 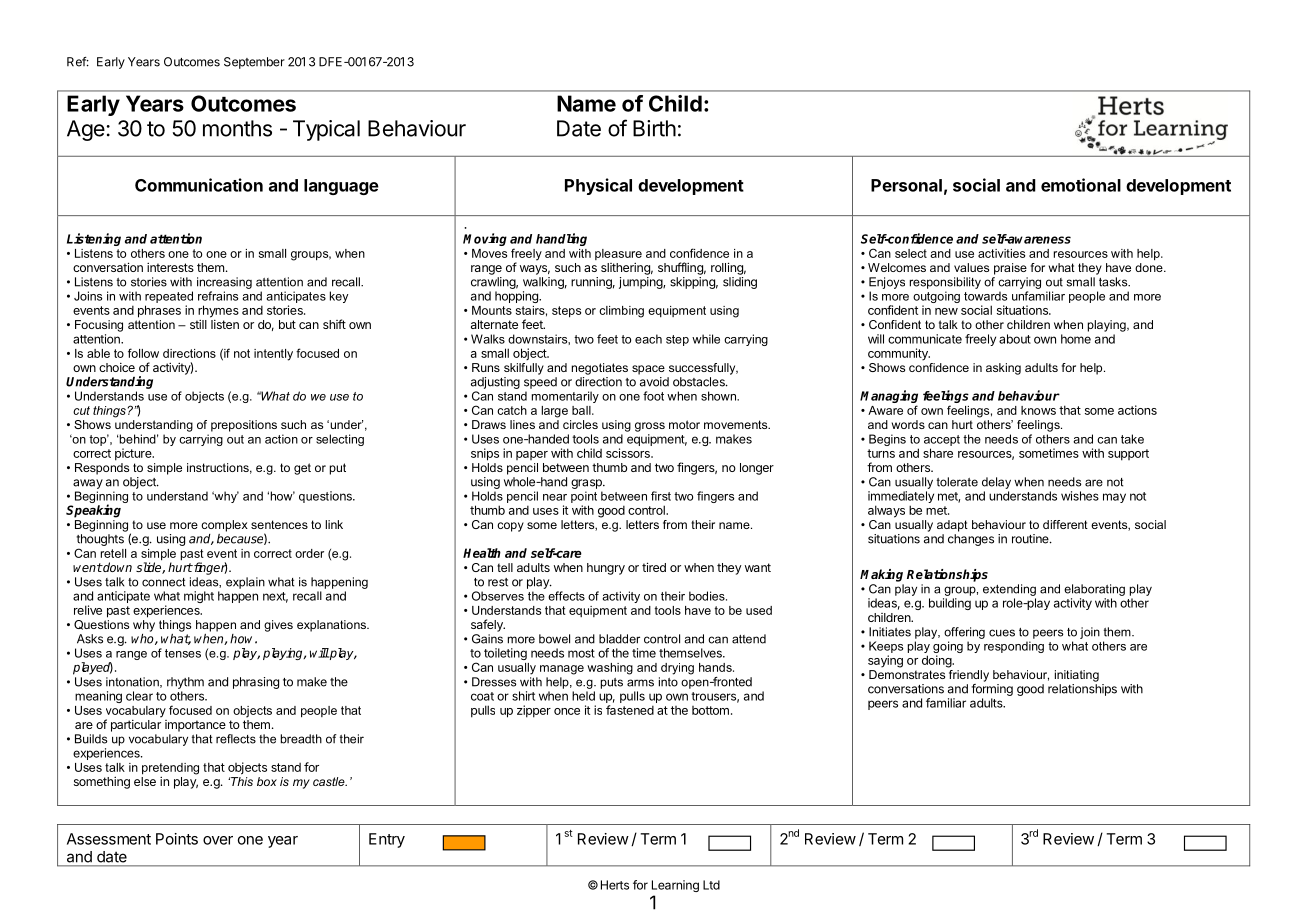 What do you see at coordinates (254, 63) in the document?
I see `September` at bounding box center [254, 63].
